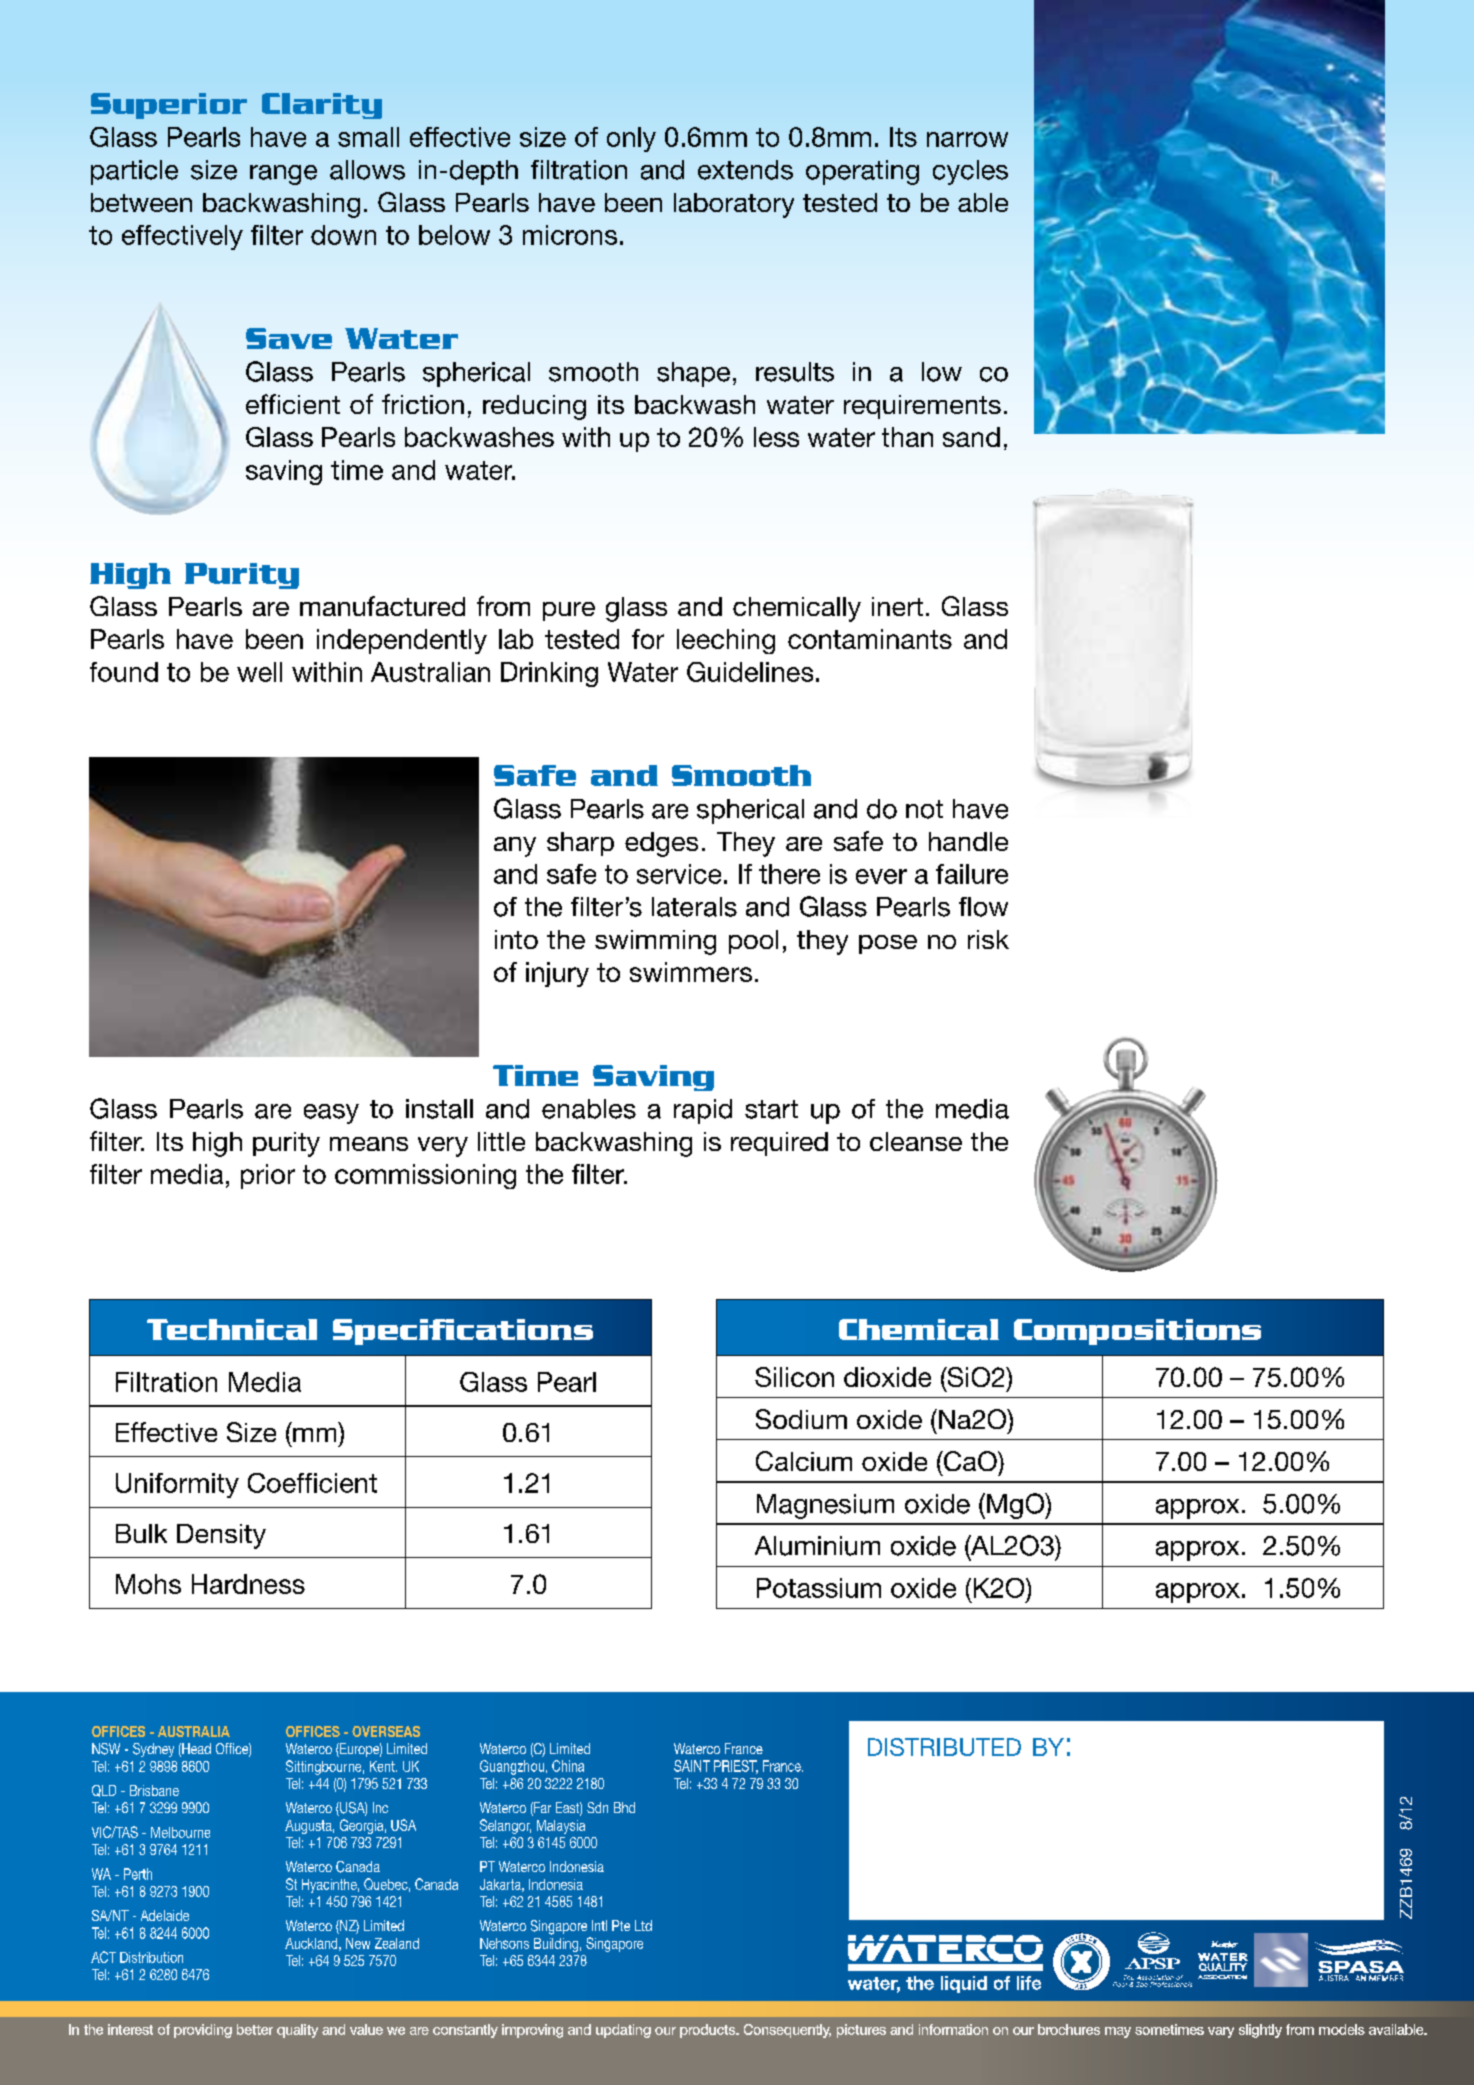 The image size is (1474, 2085). Describe the element at coordinates (817, 1546) in the screenshot. I see `Aluminium` at that location.
